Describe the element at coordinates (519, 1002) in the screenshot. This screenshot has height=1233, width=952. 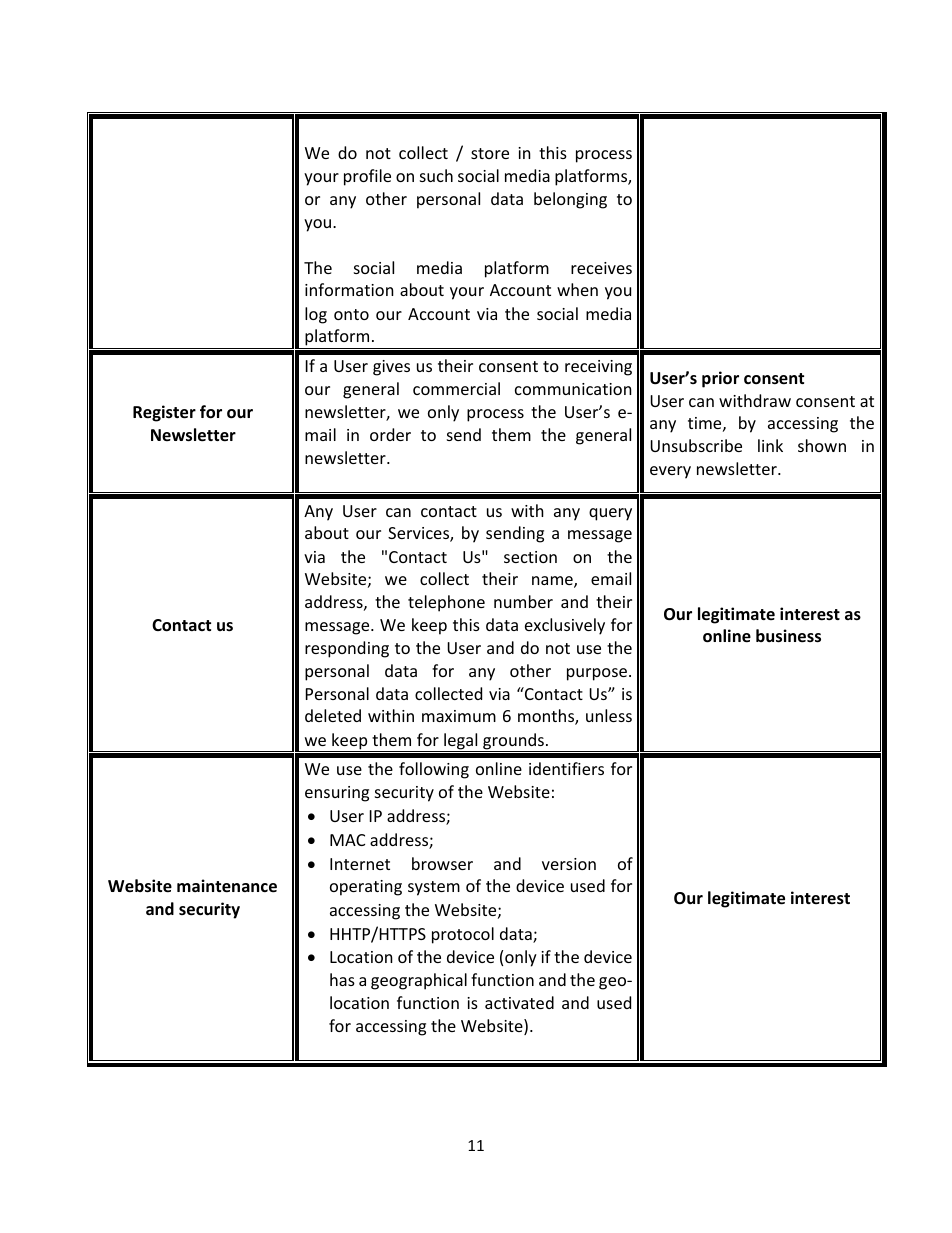
I see `activated` at that location.
